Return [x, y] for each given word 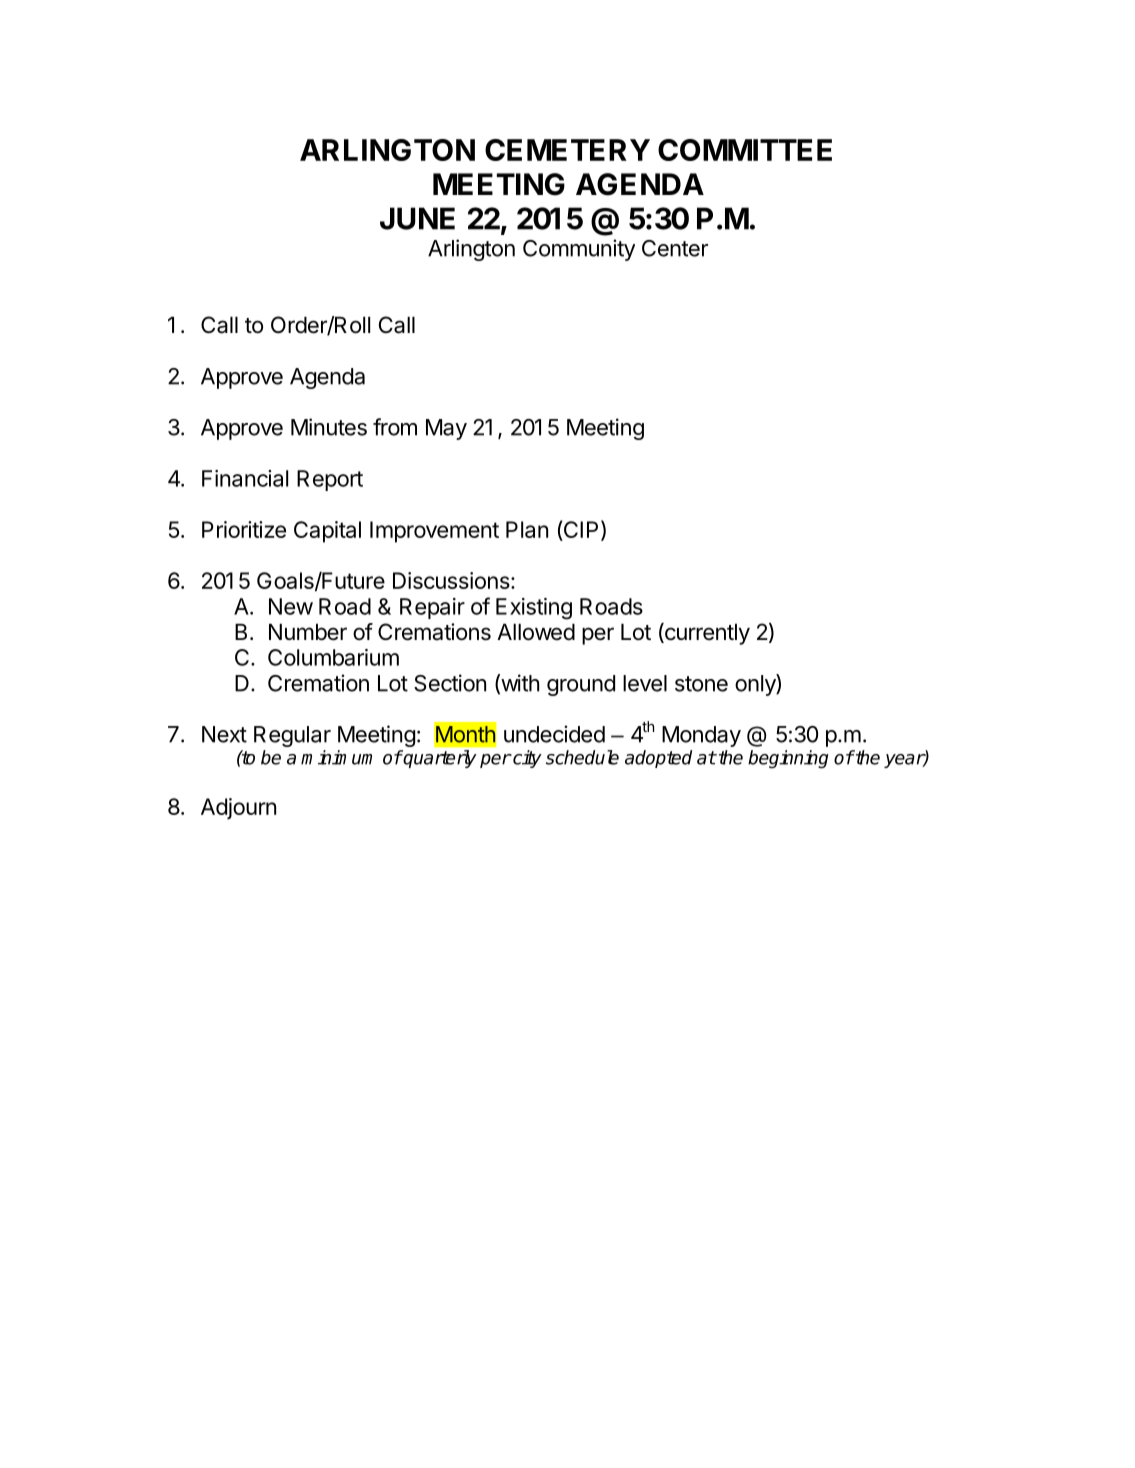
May [446, 429]
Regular [292, 736]
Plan [527, 529]
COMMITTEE [745, 150]
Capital [327, 532]
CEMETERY [567, 150]
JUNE [417, 218]
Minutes [329, 427]
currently [706, 634]
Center [675, 248]
